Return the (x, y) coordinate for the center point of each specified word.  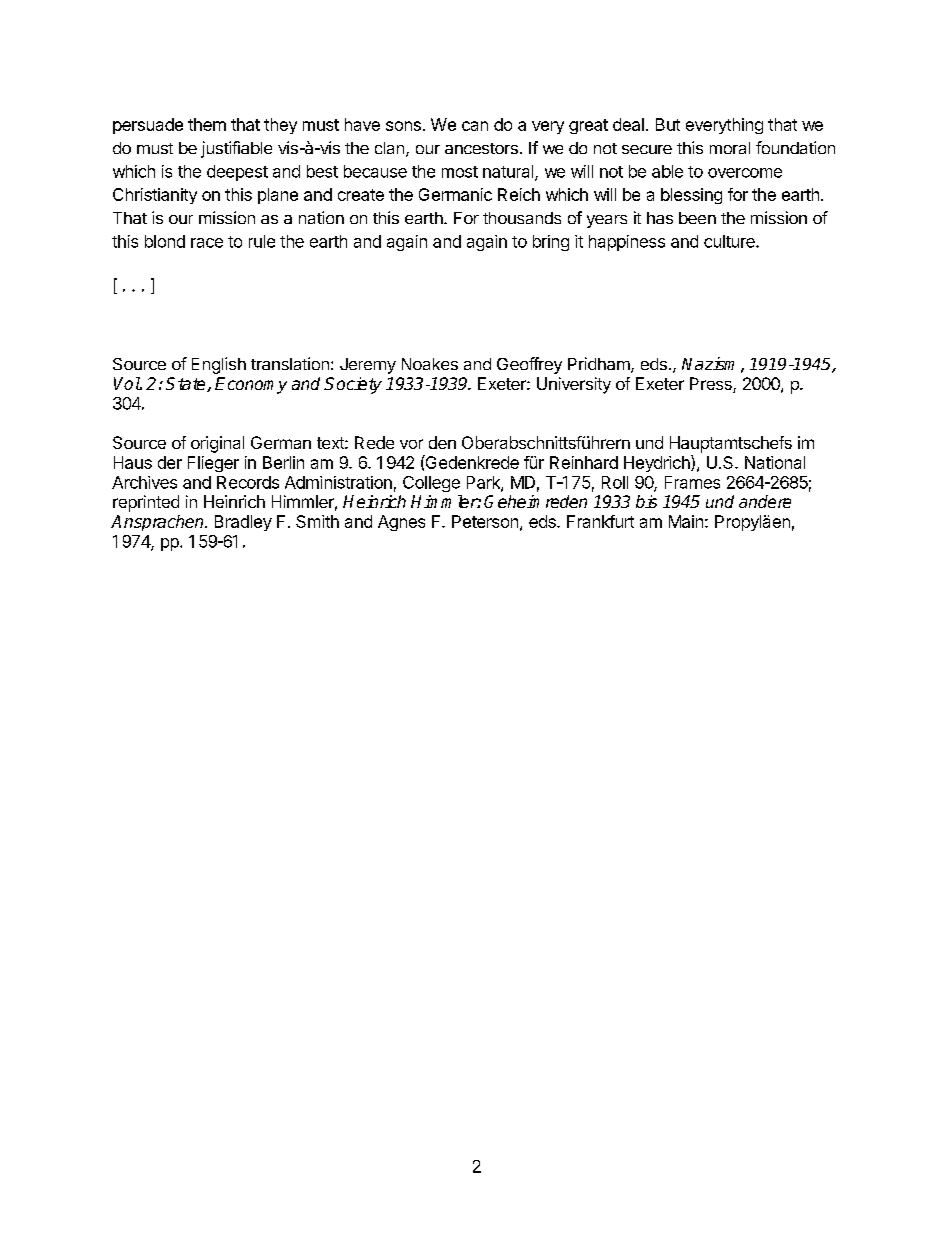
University (574, 385)
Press (712, 385)
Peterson (485, 521)
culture (730, 241)
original (217, 444)
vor (411, 444)
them (207, 124)
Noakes (430, 364)
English (219, 365)
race (207, 243)
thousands (522, 218)
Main (686, 521)
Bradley (243, 523)
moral (730, 148)
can (475, 126)
